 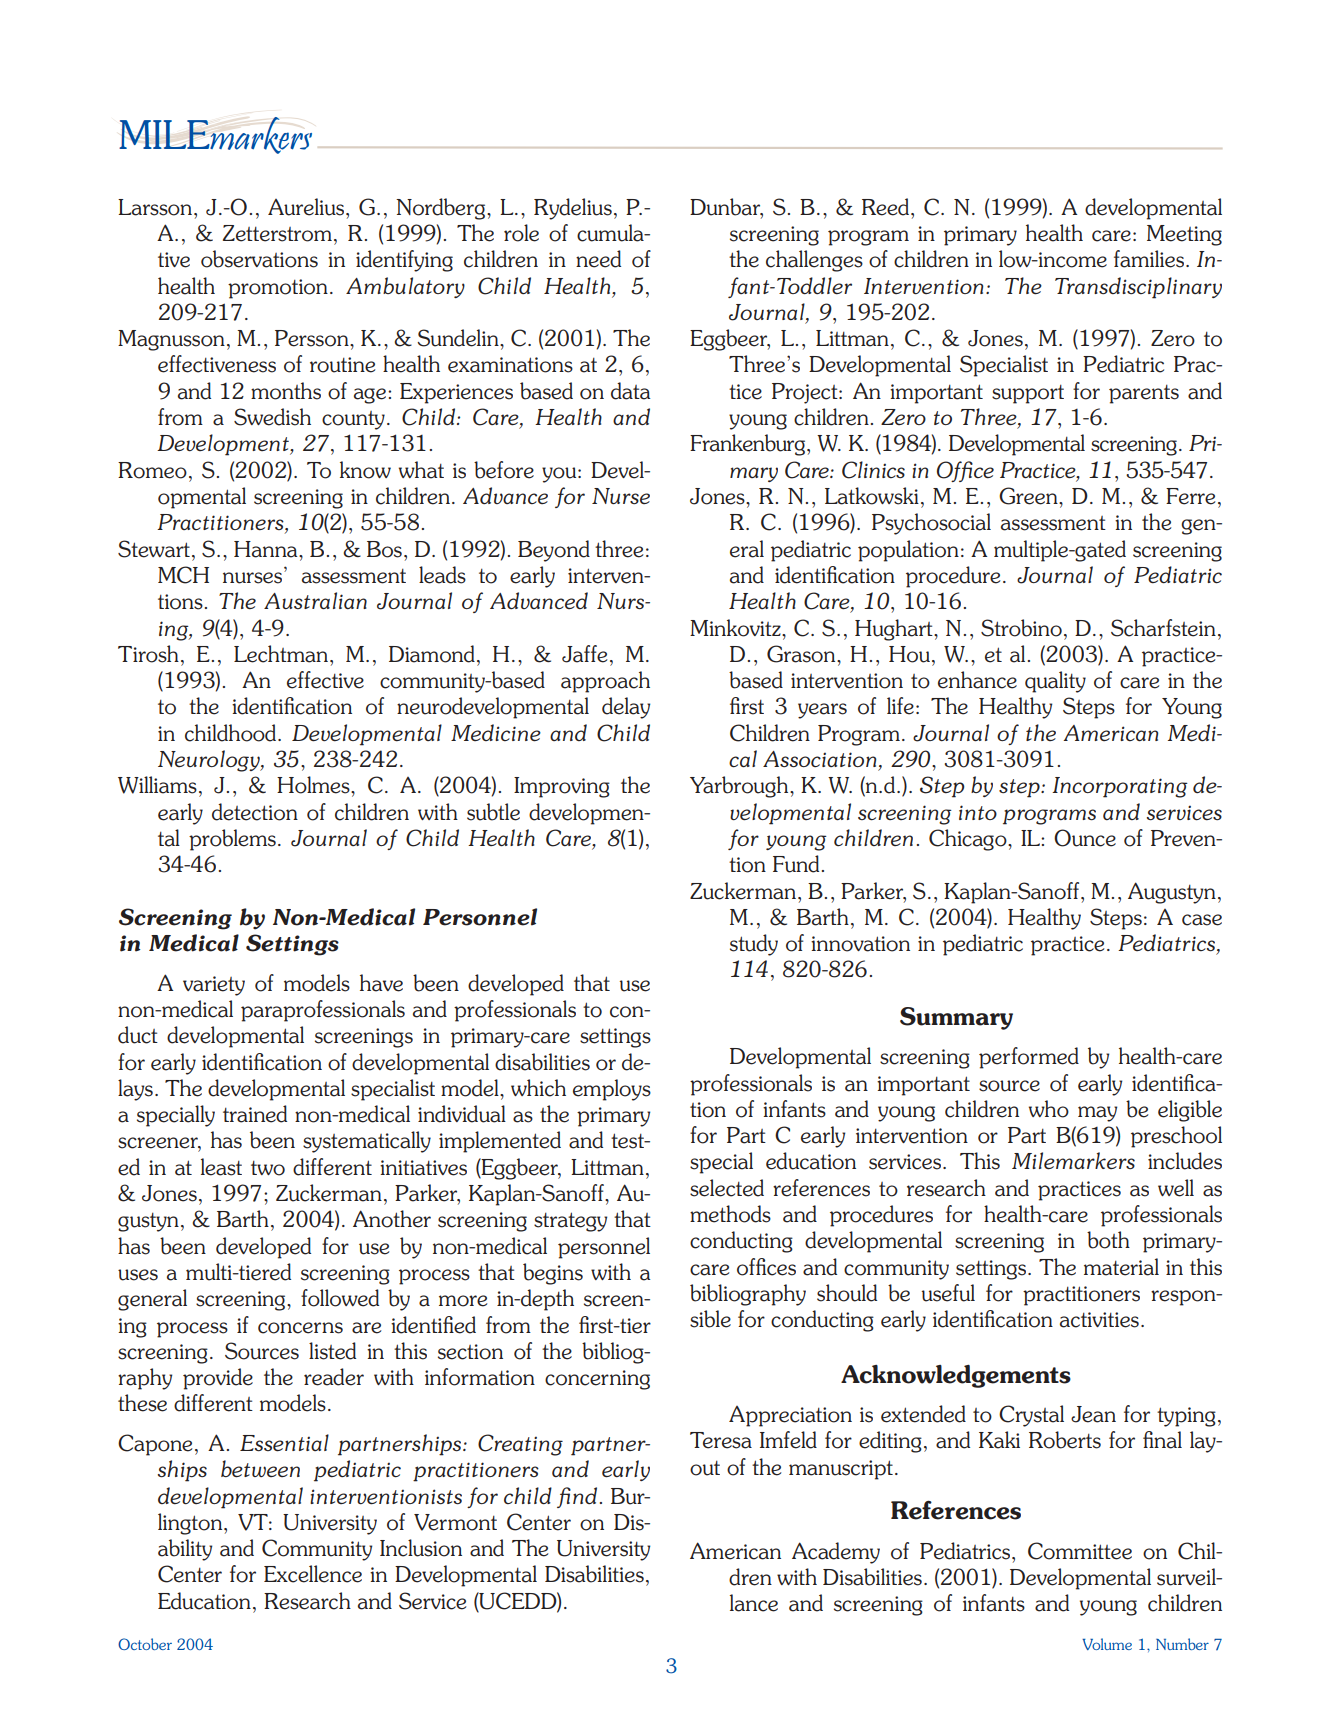 I want to click on Academy, so click(x=836, y=1553).
